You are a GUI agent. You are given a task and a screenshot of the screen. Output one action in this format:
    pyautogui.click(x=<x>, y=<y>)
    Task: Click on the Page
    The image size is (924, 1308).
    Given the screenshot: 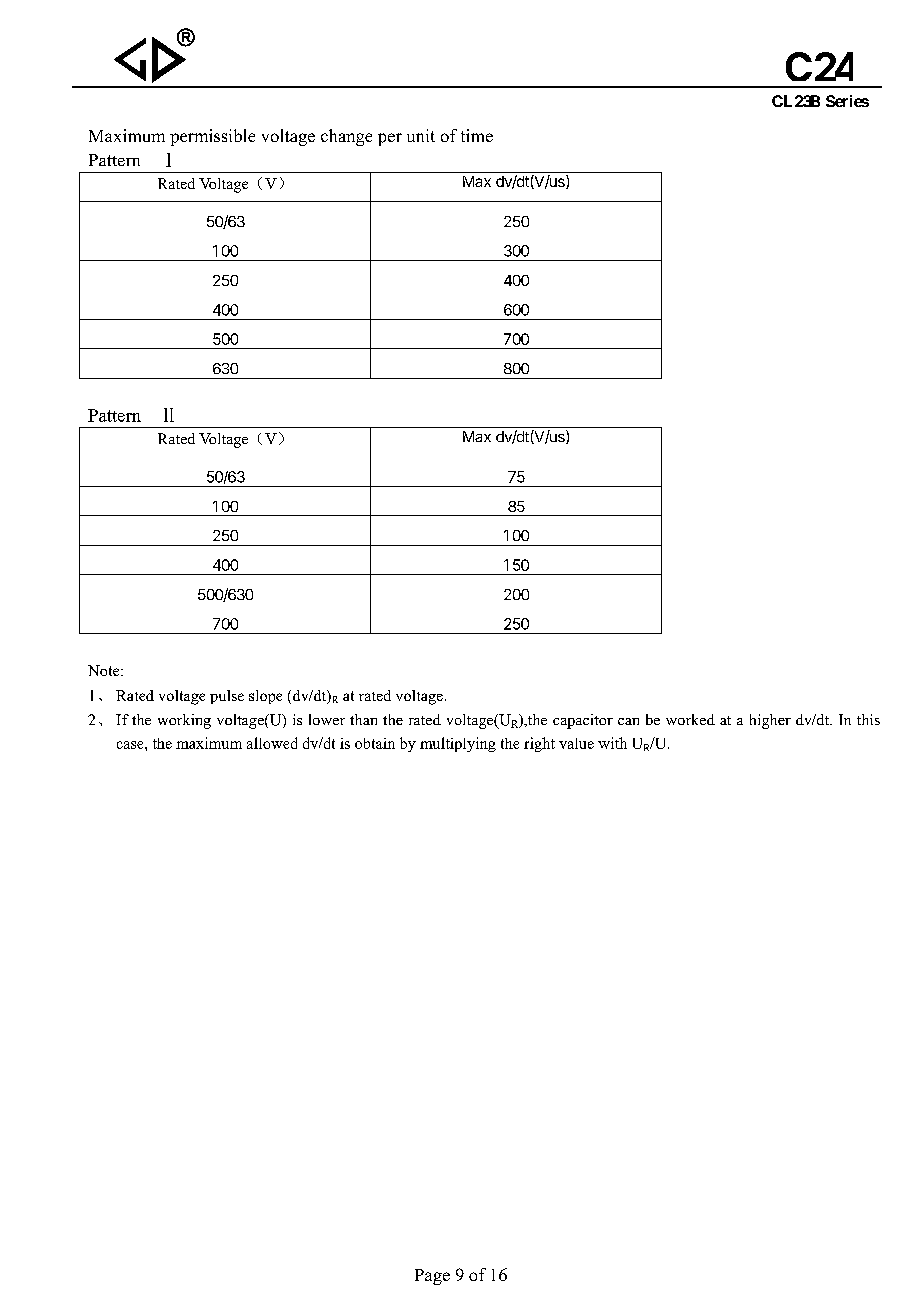 What is the action you would take?
    pyautogui.click(x=432, y=1277)
